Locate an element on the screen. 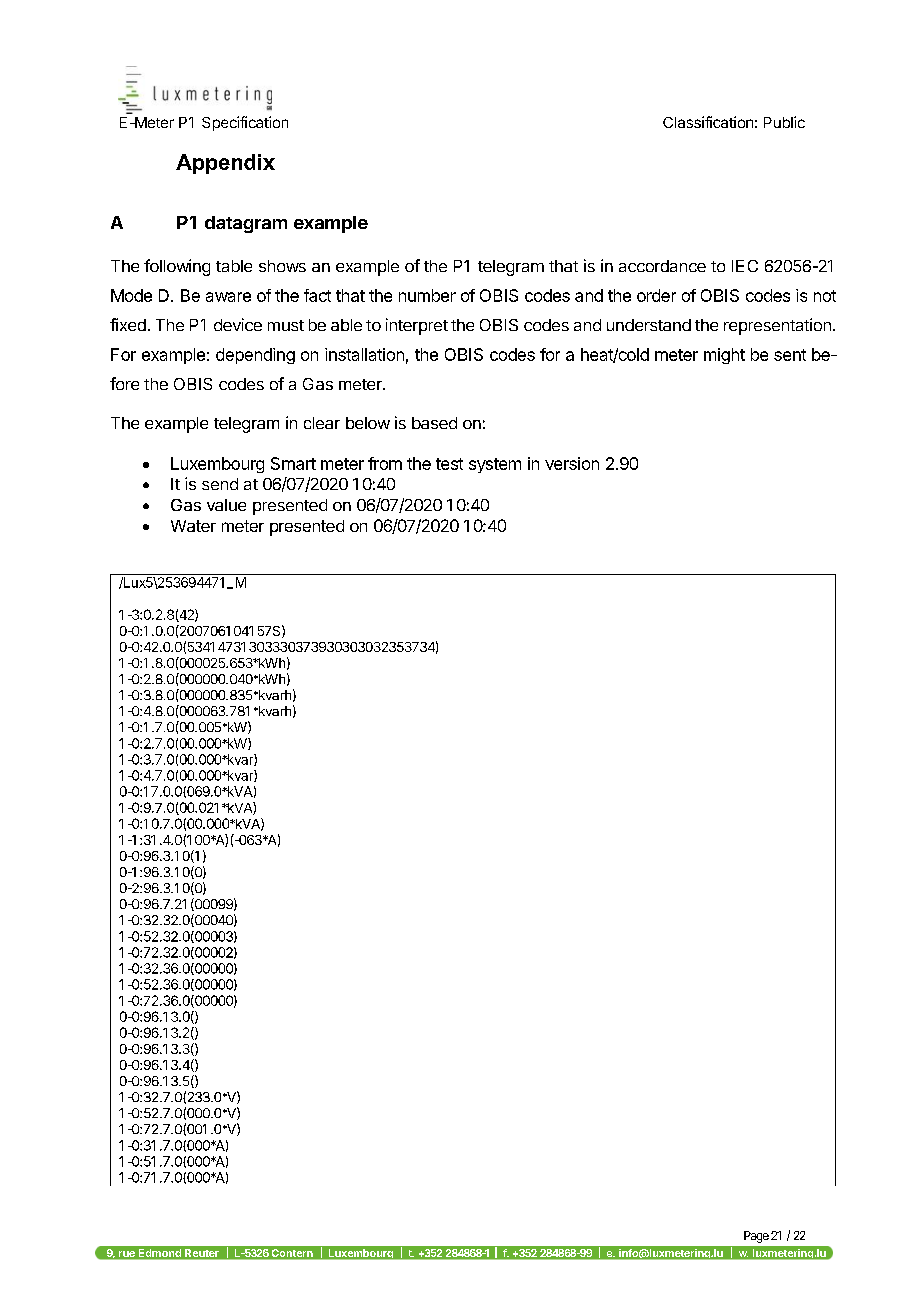  number is located at coordinates (427, 295).
